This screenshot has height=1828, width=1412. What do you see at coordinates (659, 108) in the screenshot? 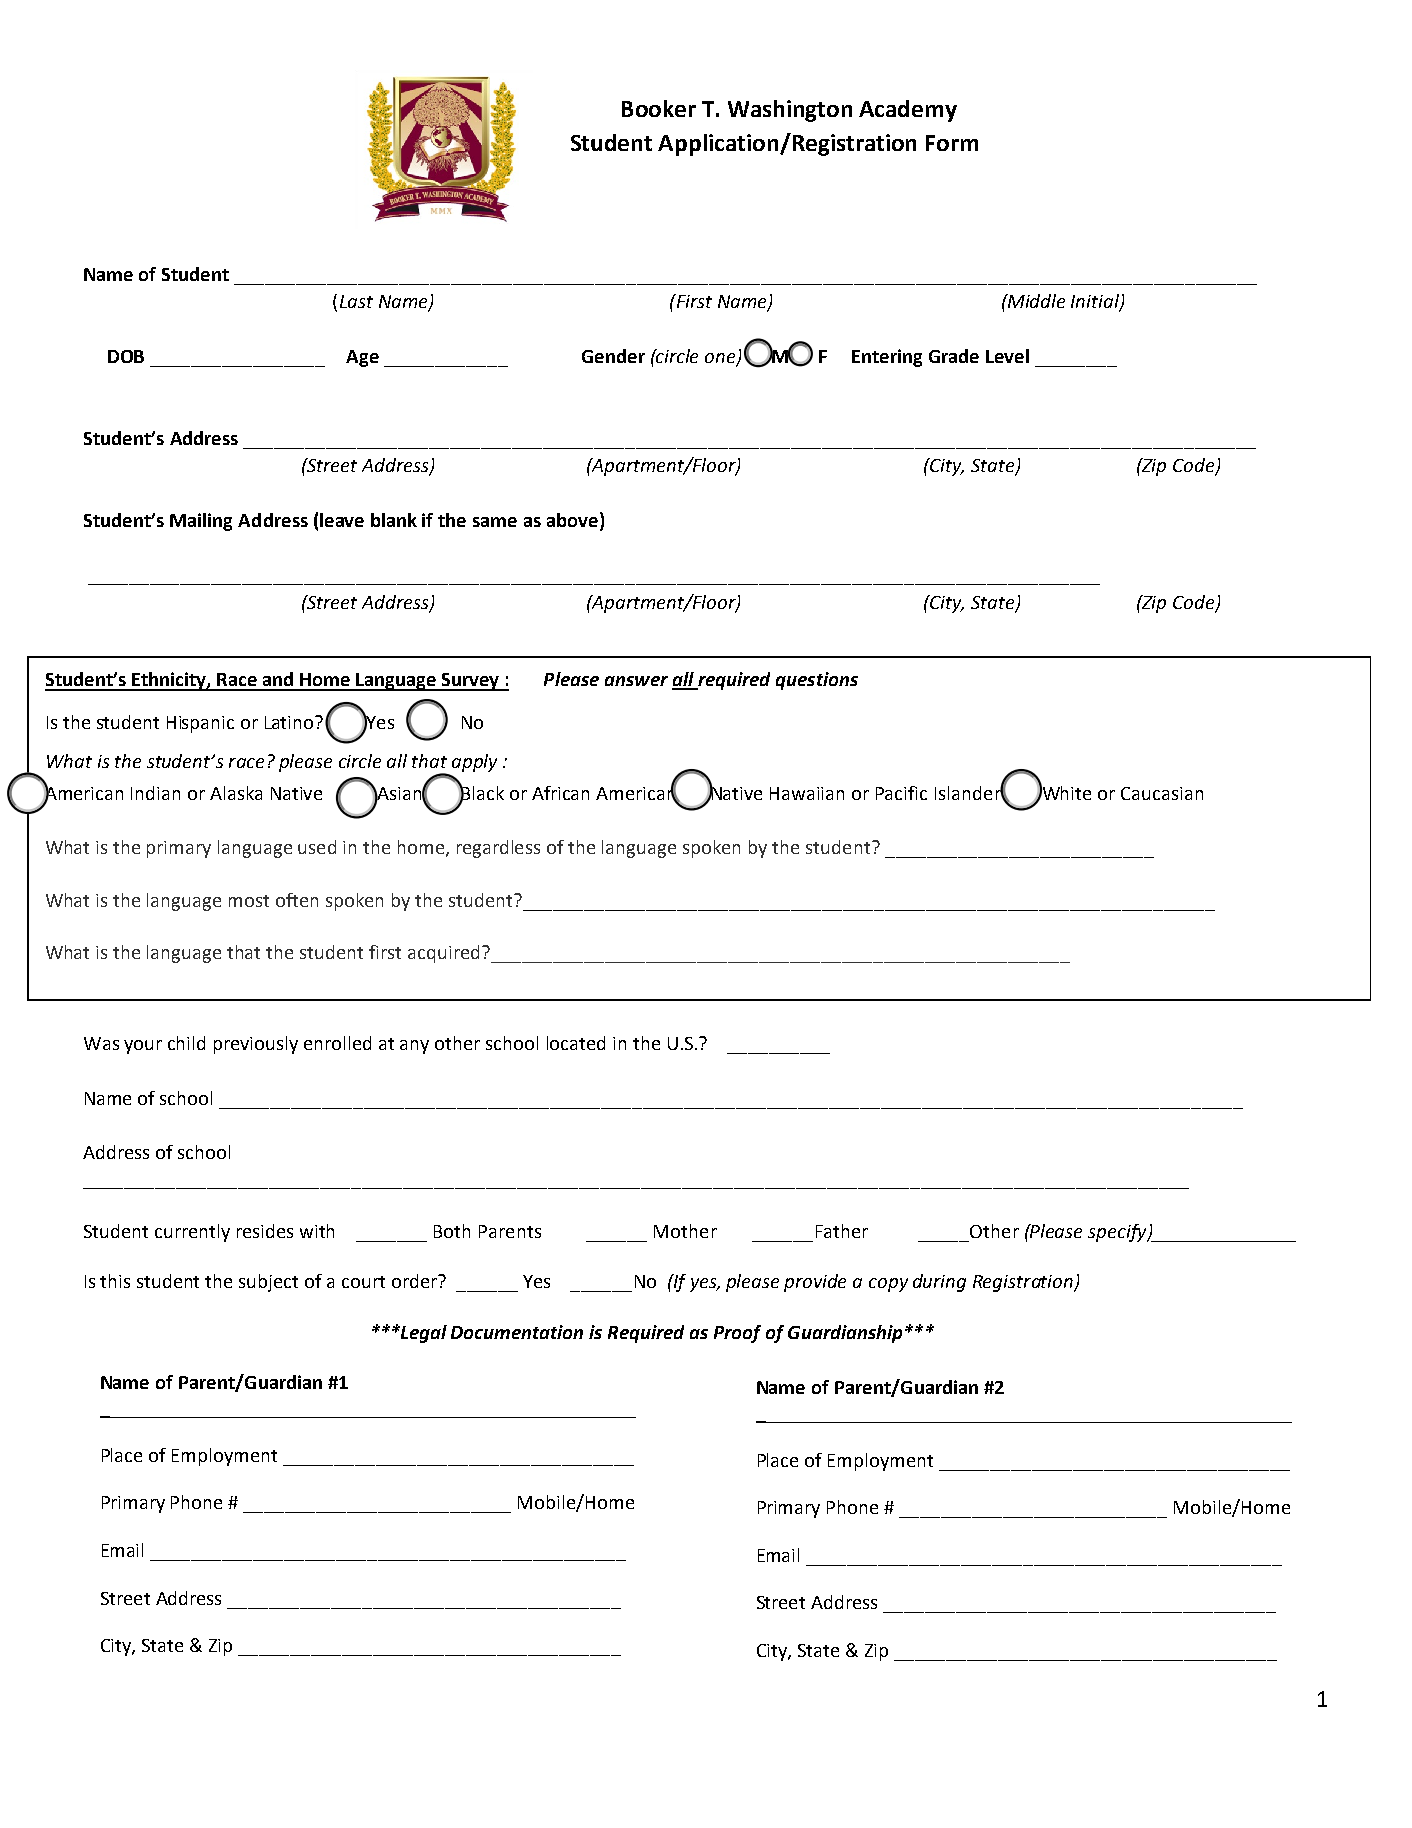
I see `Booker` at bounding box center [659, 108].
